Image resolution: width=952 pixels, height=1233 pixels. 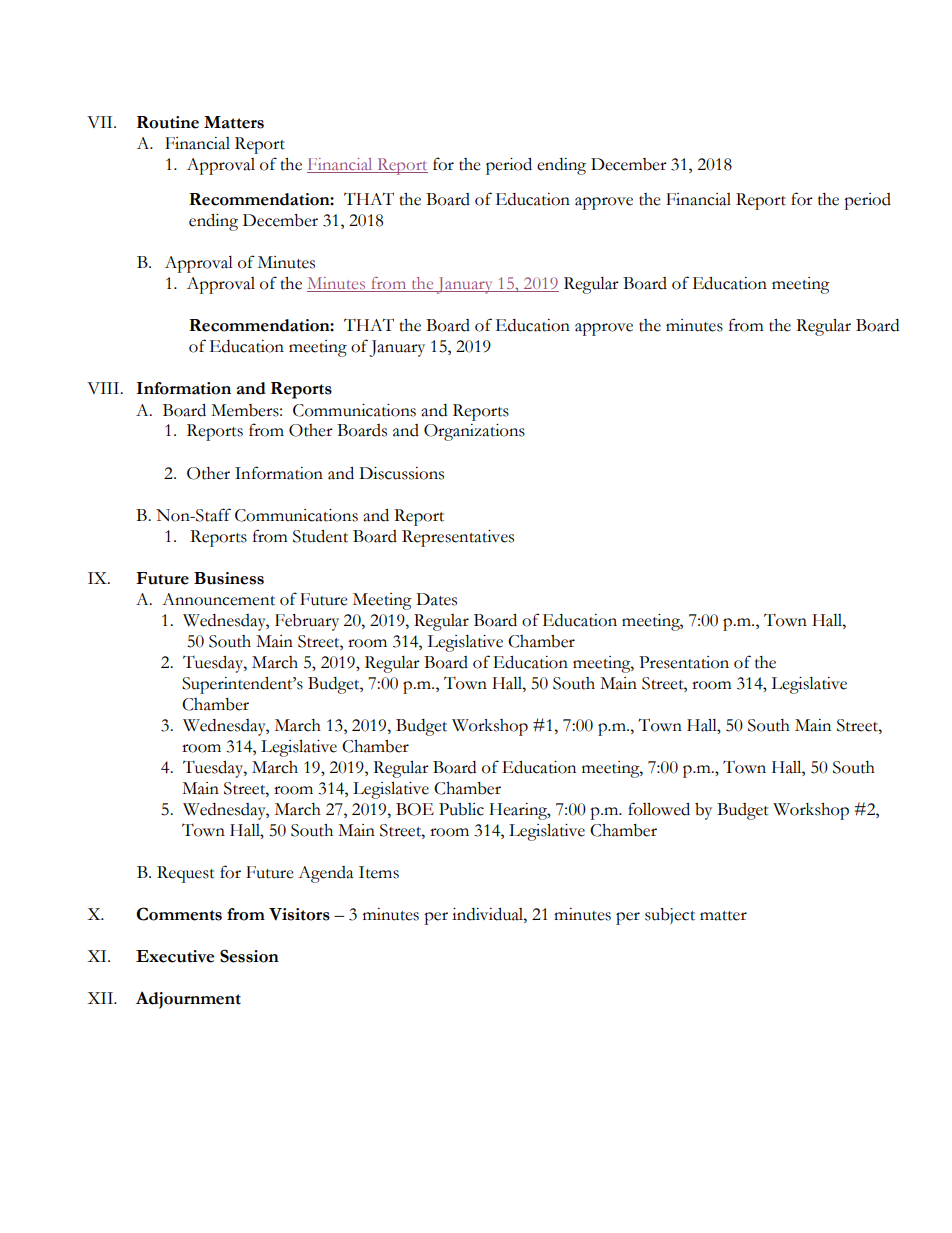 What do you see at coordinates (458, 538) in the screenshot?
I see `Representatives` at bounding box center [458, 538].
